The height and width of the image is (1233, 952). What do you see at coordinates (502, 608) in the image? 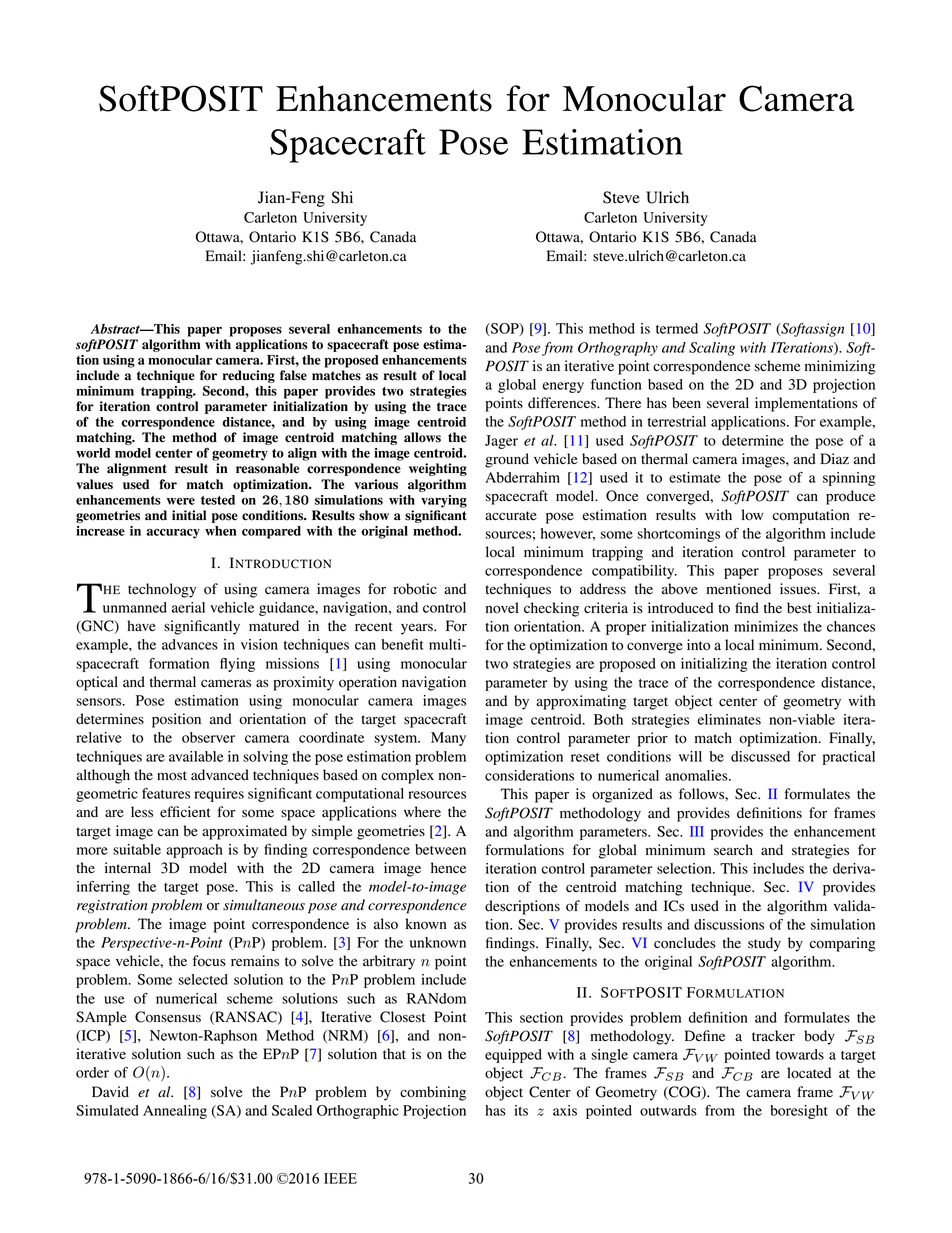
I see `novel` at bounding box center [502, 608].
